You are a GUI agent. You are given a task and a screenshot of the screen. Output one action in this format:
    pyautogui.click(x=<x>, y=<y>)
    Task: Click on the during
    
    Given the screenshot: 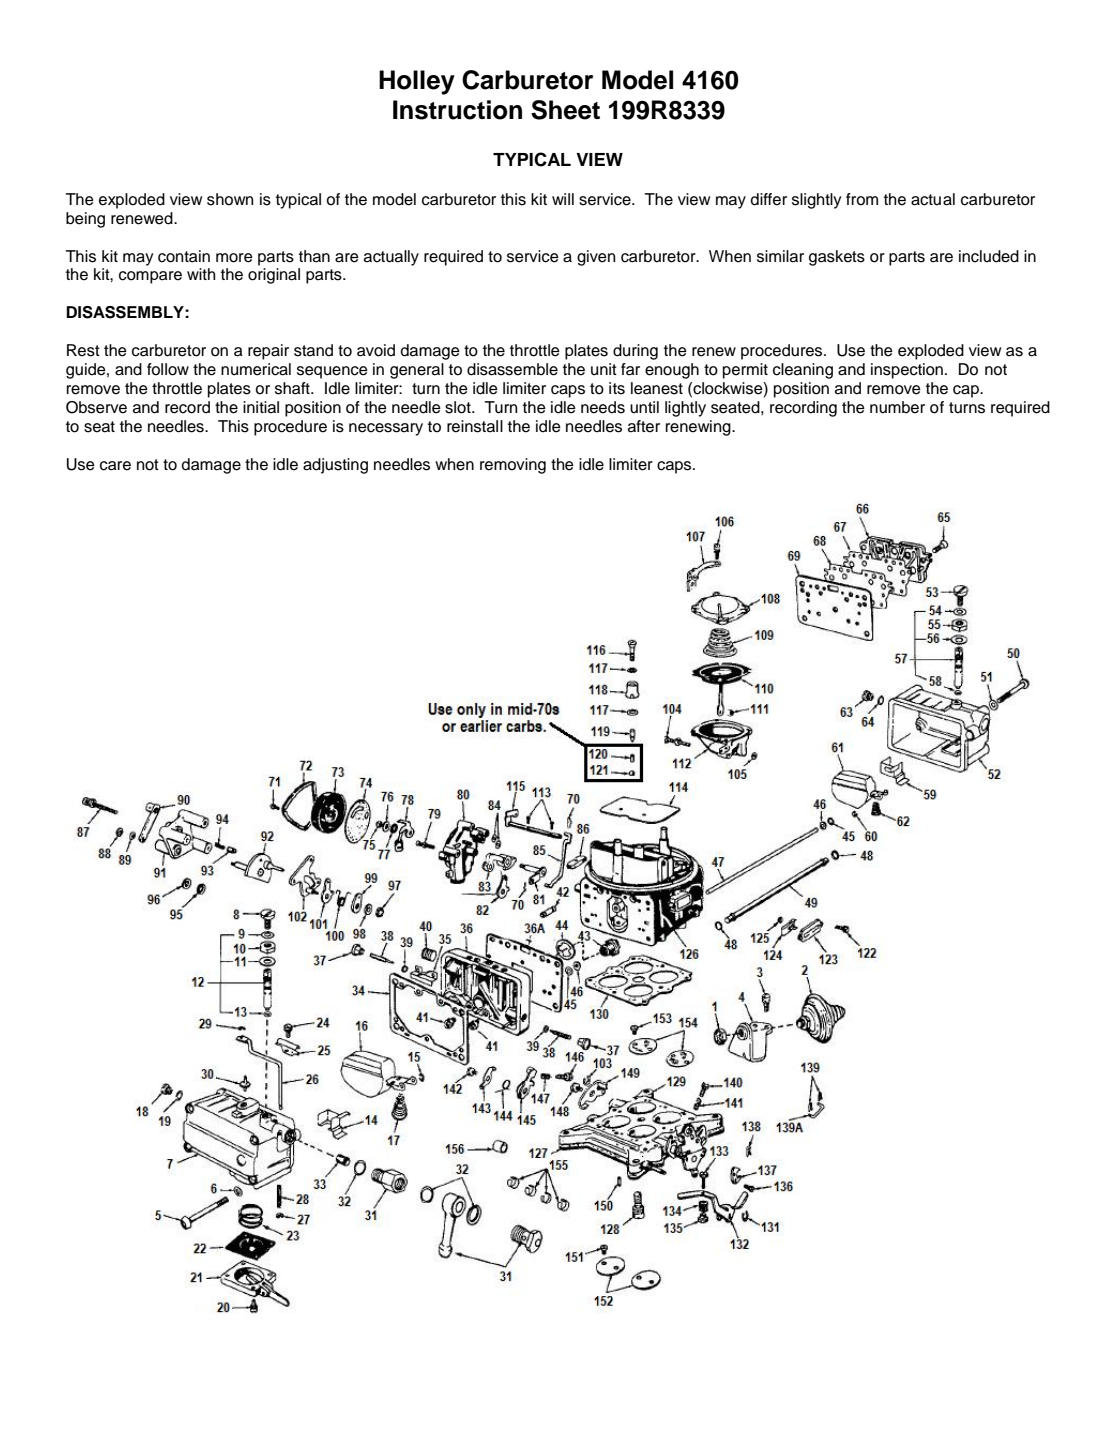 What is the action you would take?
    pyautogui.click(x=635, y=352)
